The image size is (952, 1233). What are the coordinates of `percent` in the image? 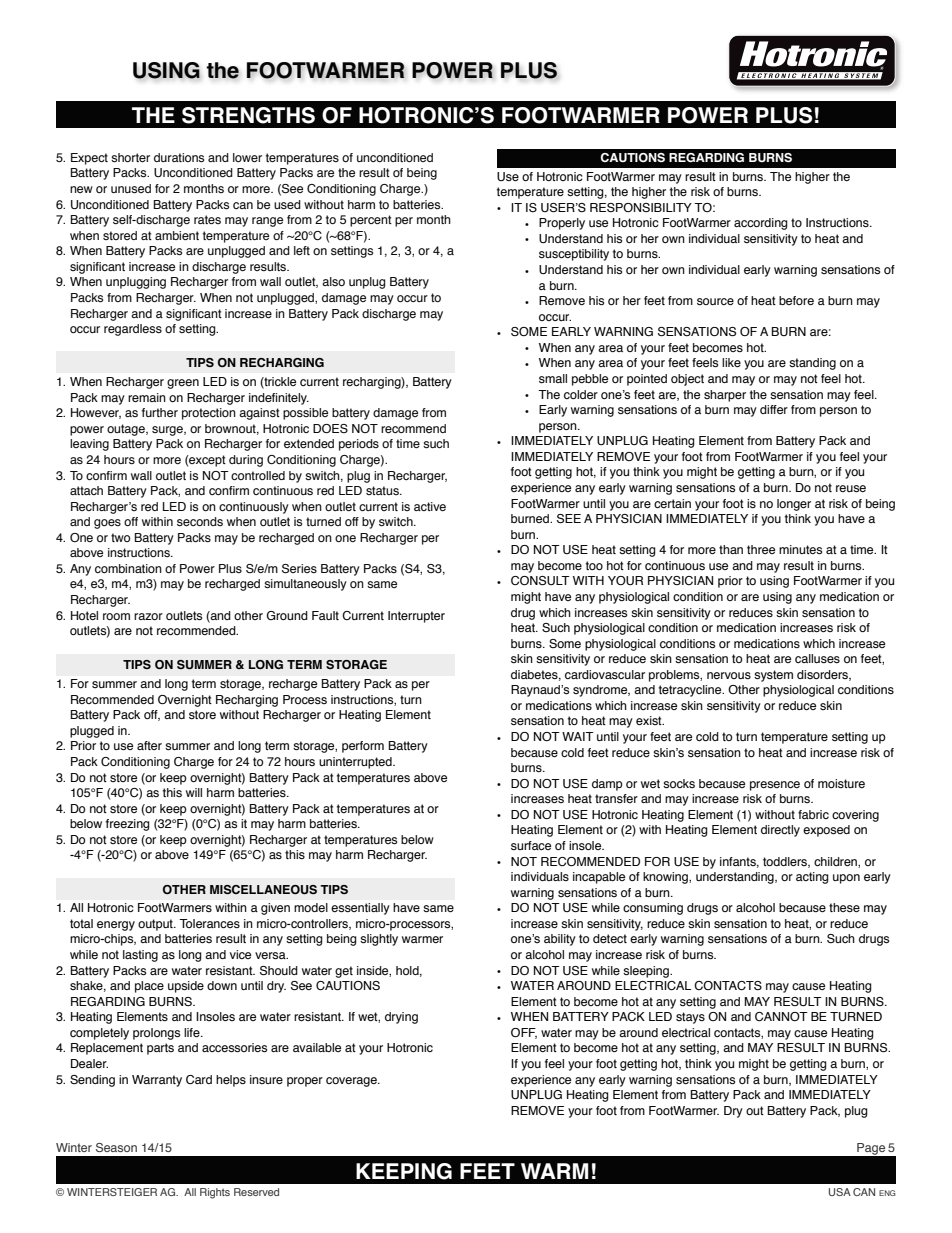 It's located at (371, 221).
